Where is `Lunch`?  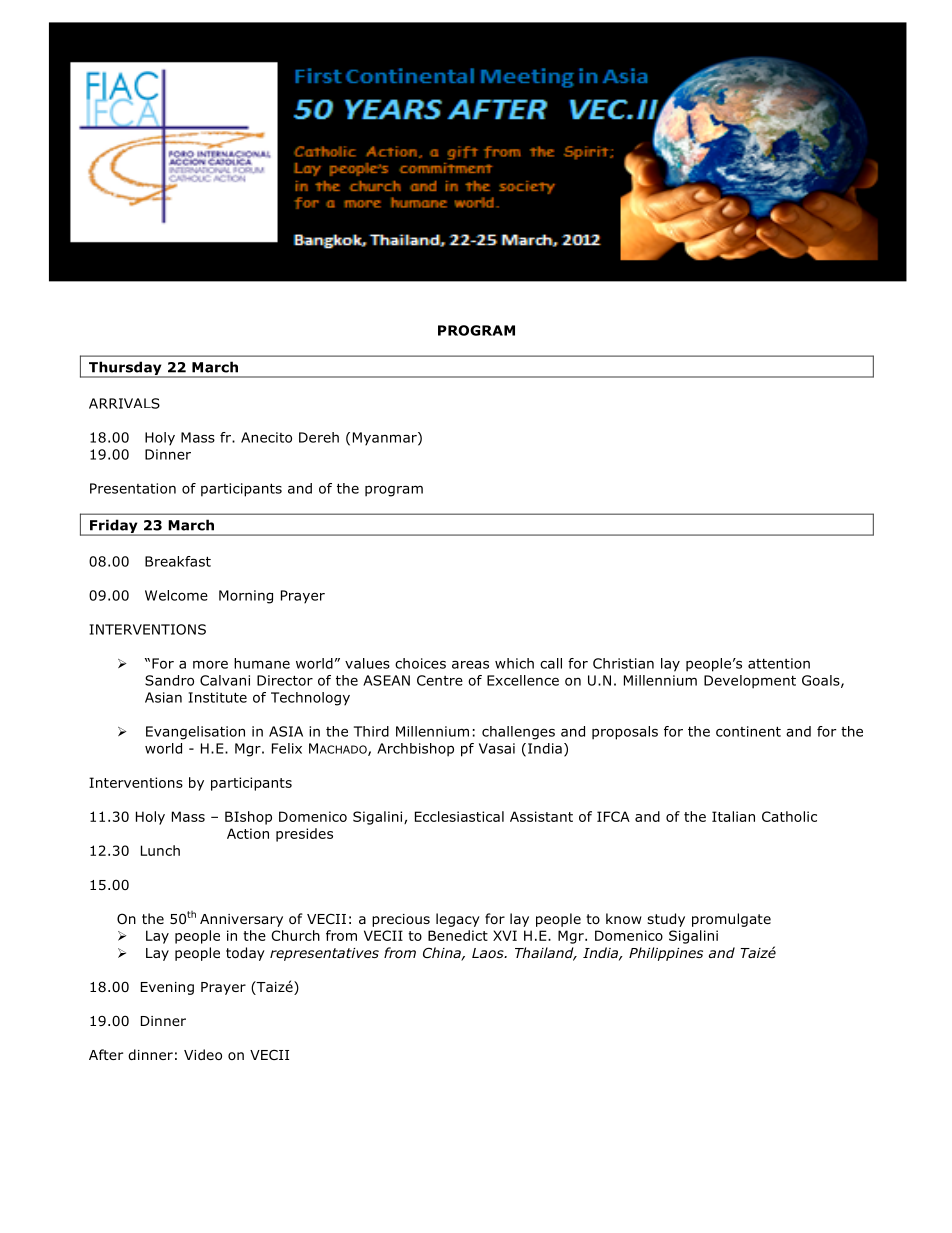 Lunch is located at coordinates (160, 850).
